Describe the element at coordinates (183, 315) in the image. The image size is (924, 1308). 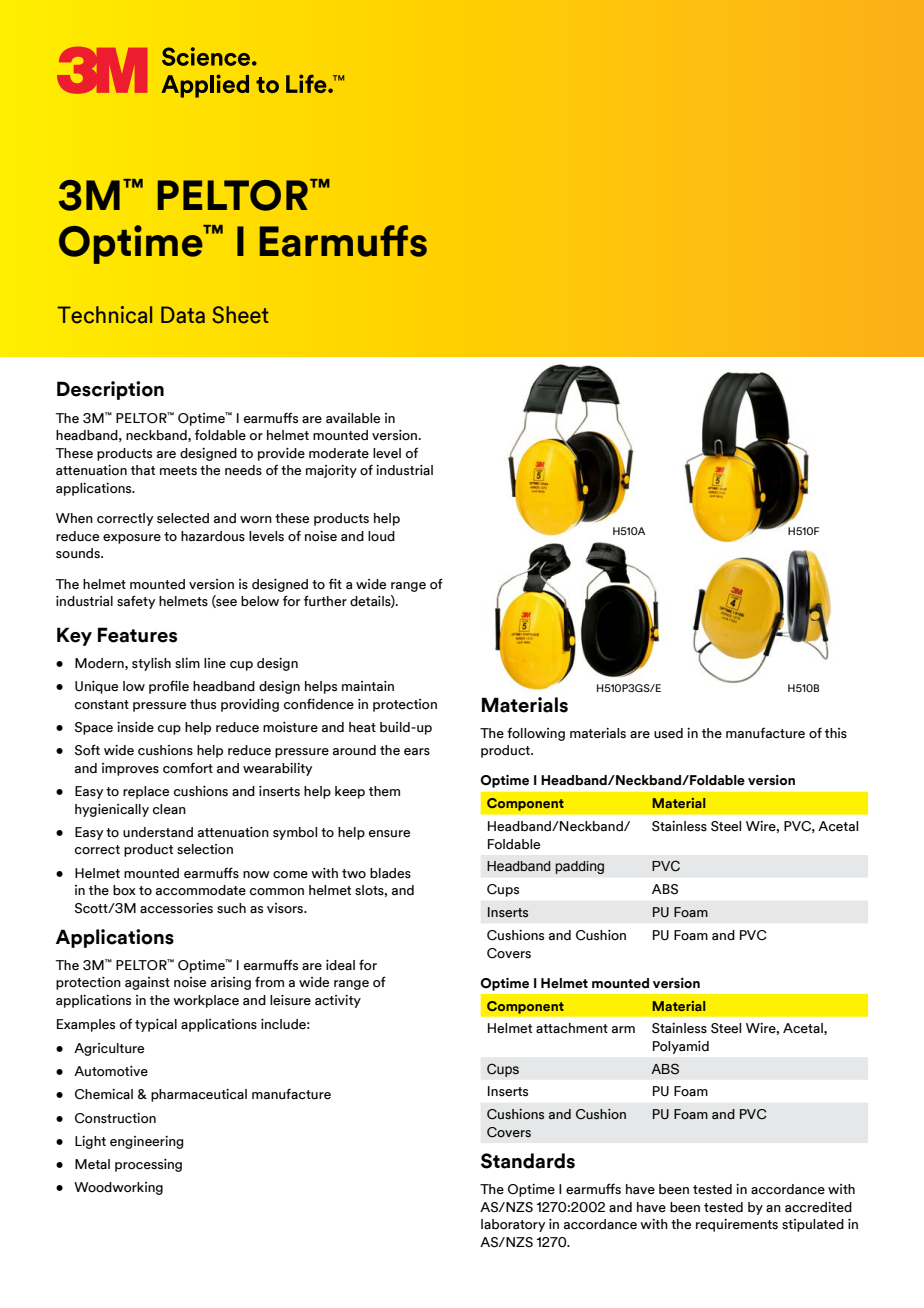
I see `Data` at that location.
